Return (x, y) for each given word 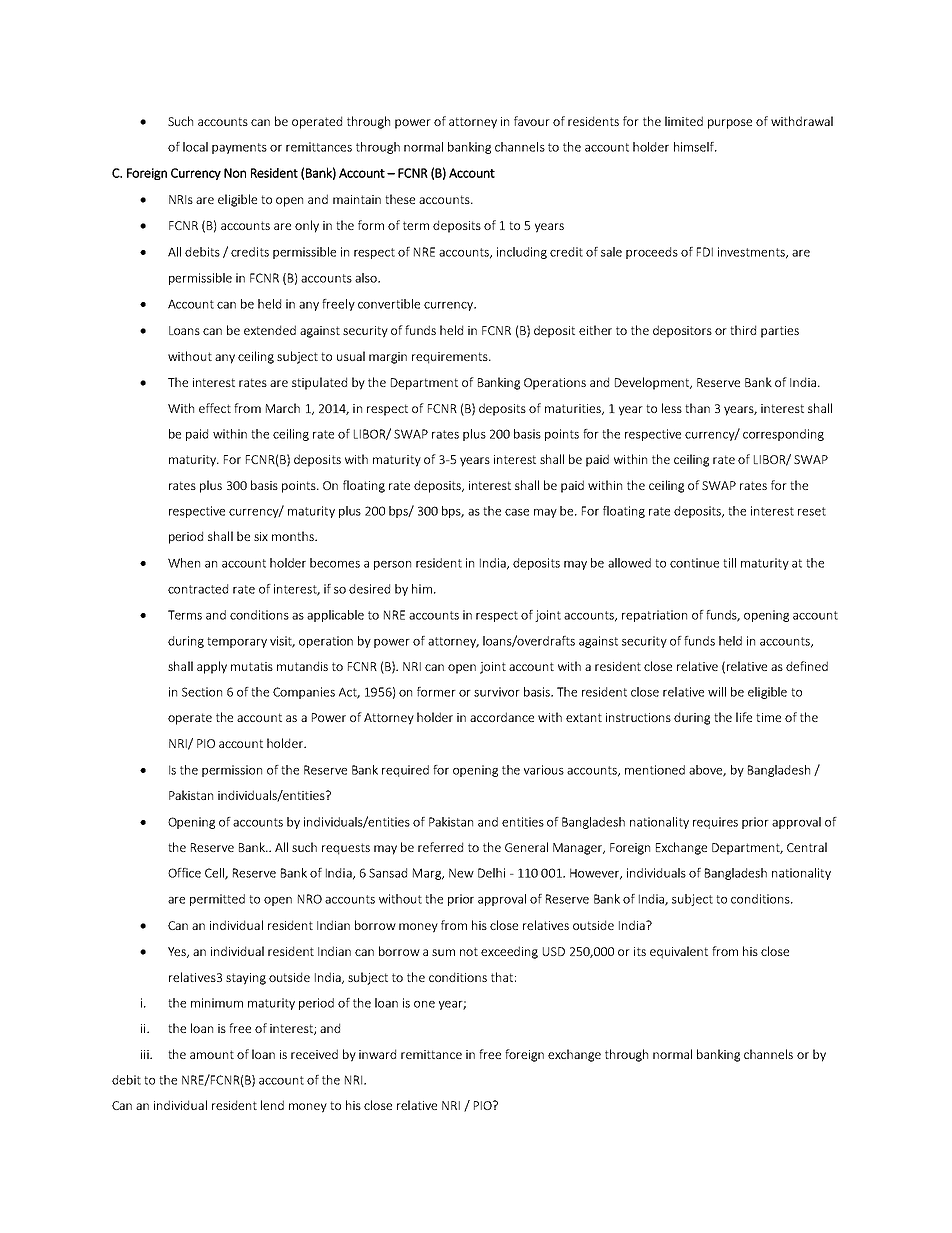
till (729, 563)
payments (239, 148)
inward (377, 1054)
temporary (237, 642)
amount (212, 1054)
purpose (730, 124)
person (392, 565)
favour (532, 121)
